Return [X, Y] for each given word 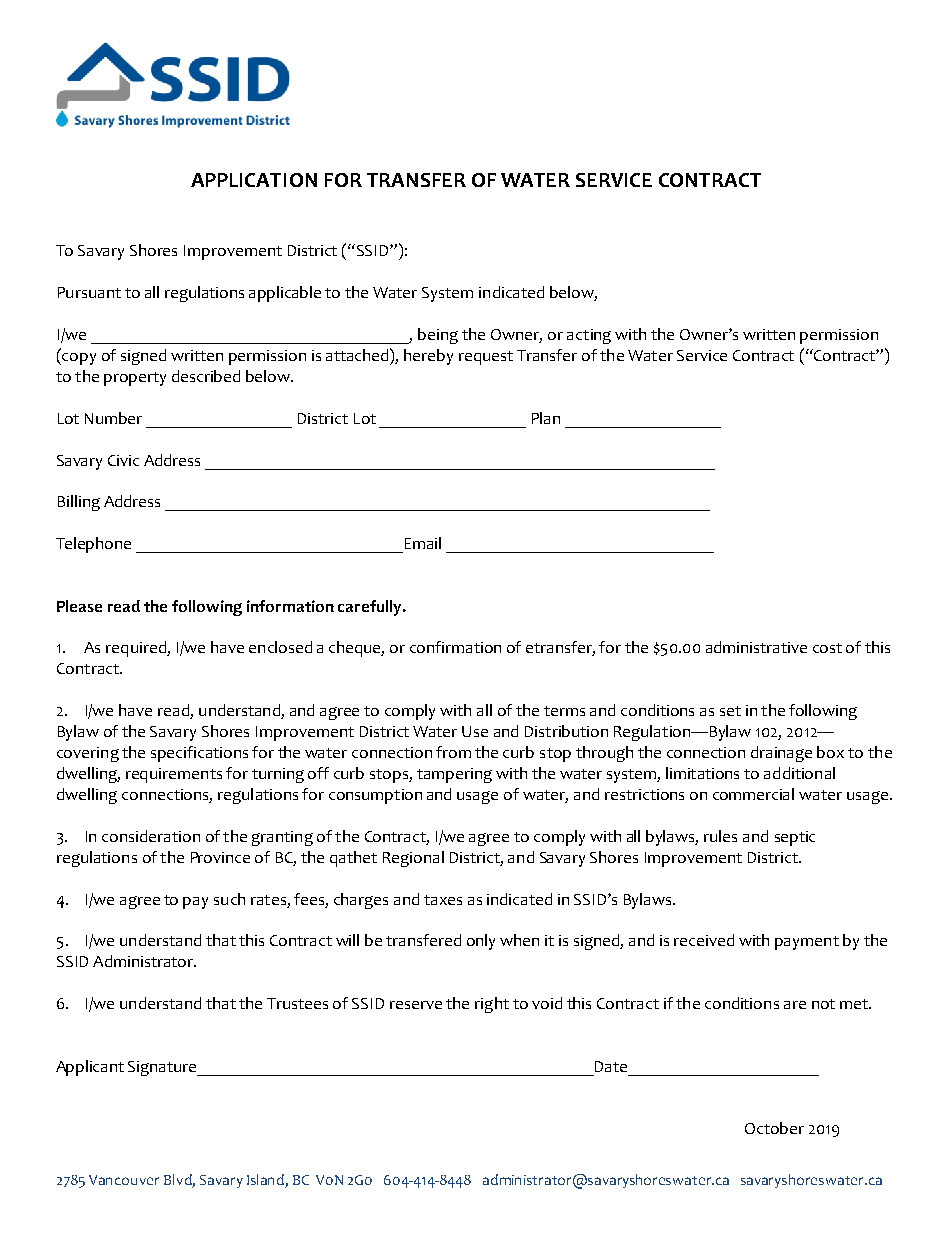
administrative [756, 647]
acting [589, 336]
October [774, 1128]
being [438, 336]
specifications [199, 754]
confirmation [455, 647]
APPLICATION [254, 180]
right [492, 1005]
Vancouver [124, 1180]
